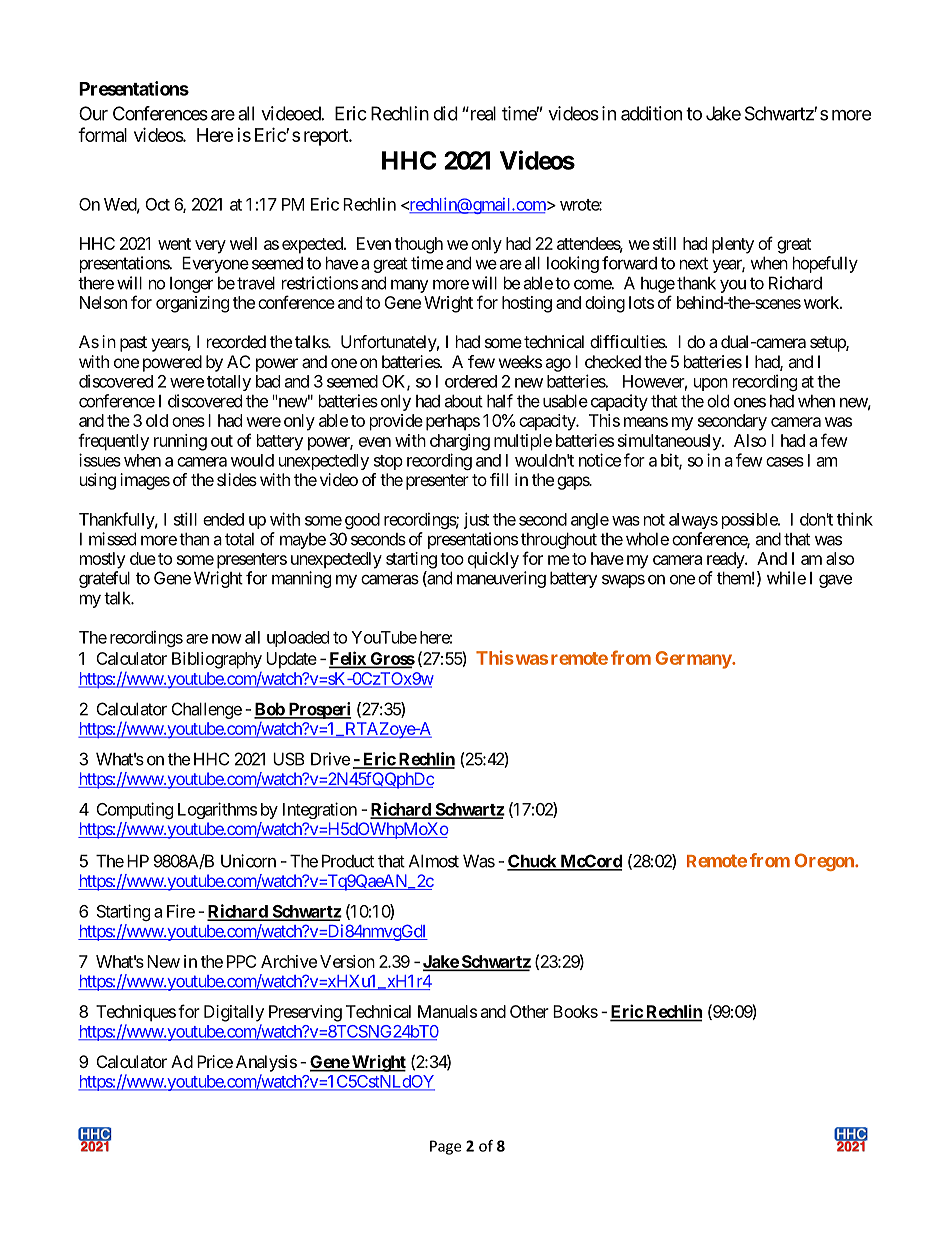 The image size is (952, 1233). What do you see at coordinates (241, 961) in the page?
I see `PPC` at bounding box center [241, 961].
